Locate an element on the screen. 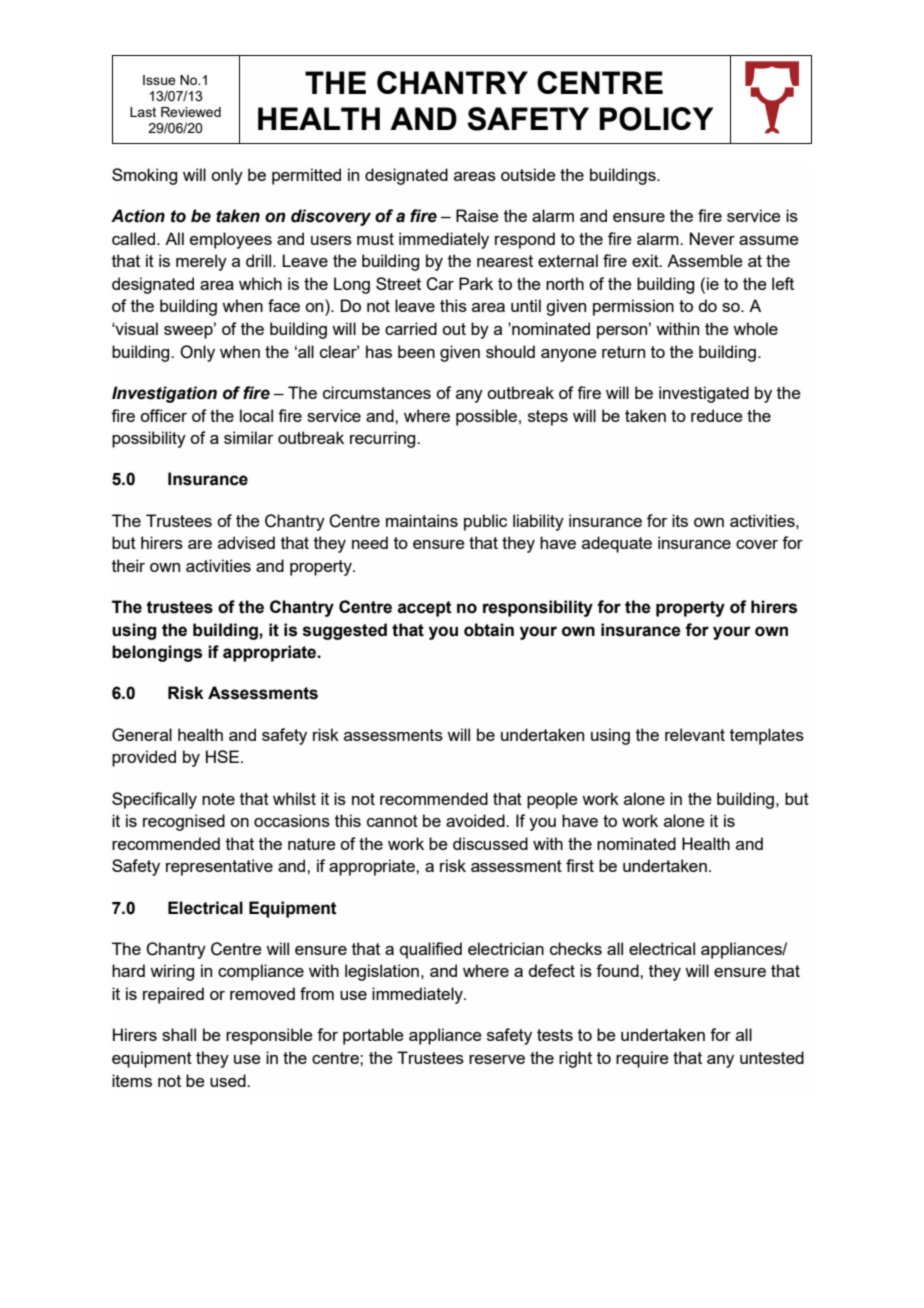 The image size is (924, 1308). HSE is located at coordinates (222, 756).
